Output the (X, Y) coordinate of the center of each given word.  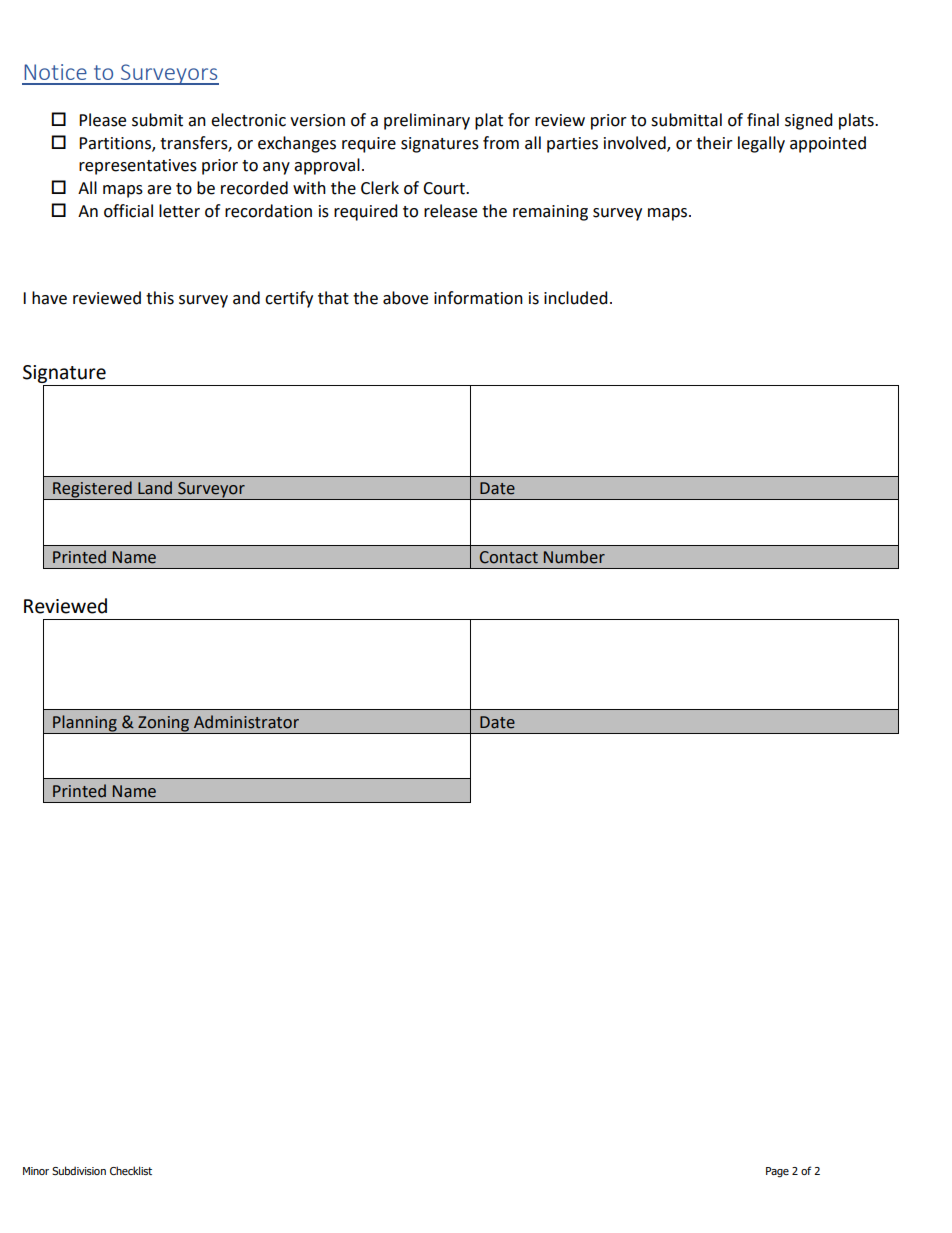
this (160, 298)
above (405, 298)
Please (102, 120)
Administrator (246, 722)
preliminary (427, 121)
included (576, 298)
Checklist (131, 1170)
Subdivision (79, 1170)
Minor (36, 1171)
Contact (509, 557)
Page (777, 1172)
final (763, 120)
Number (574, 557)
